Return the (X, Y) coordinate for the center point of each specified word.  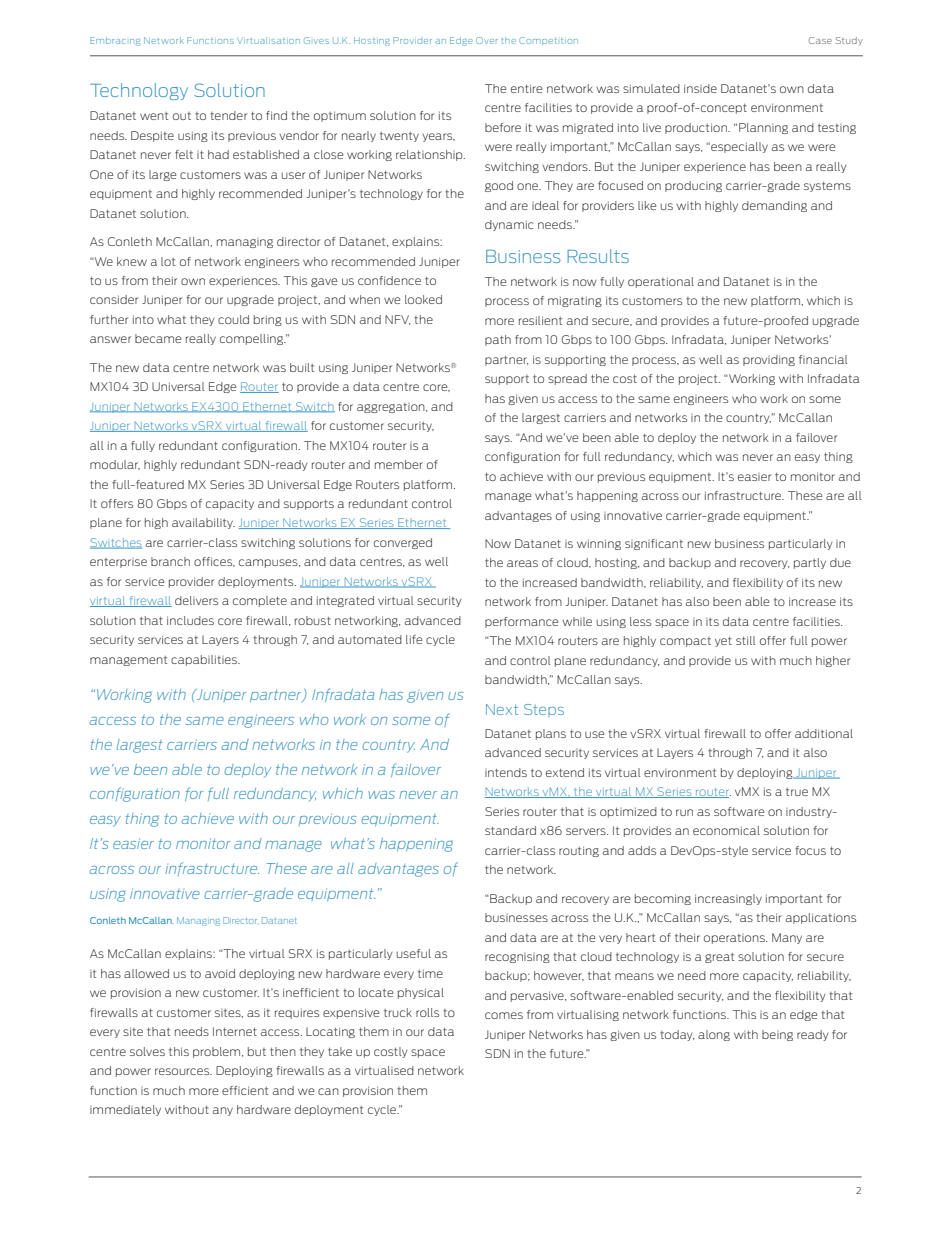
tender (228, 115)
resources (183, 1071)
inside (700, 88)
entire (526, 88)
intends (506, 772)
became (158, 338)
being (777, 1035)
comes (504, 1015)
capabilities (205, 660)
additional (824, 733)
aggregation (392, 408)
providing (769, 360)
